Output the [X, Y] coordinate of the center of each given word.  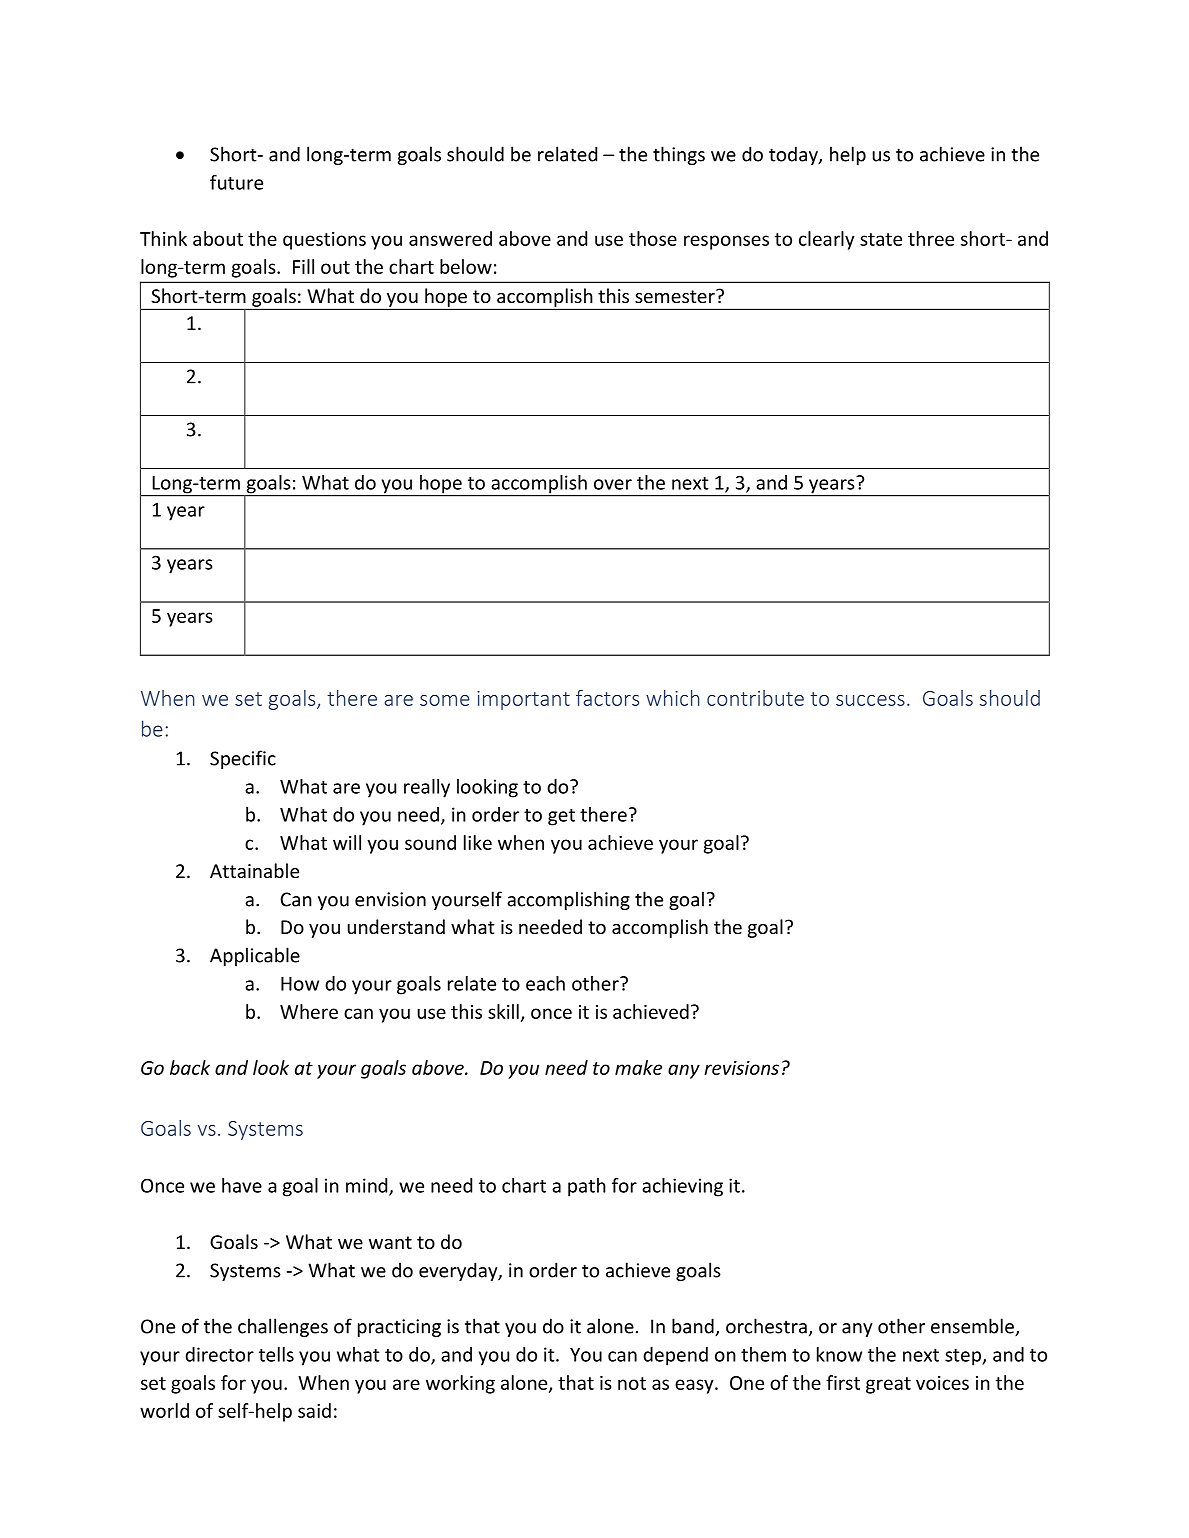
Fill [303, 266]
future [236, 182]
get [561, 817]
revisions [741, 1068]
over [613, 484]
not [632, 1383]
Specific [243, 759]
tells [276, 1354]
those [653, 238]
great [888, 1385]
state [881, 239]
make [638, 1067]
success [870, 700]
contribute [755, 698]
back [190, 1067]
